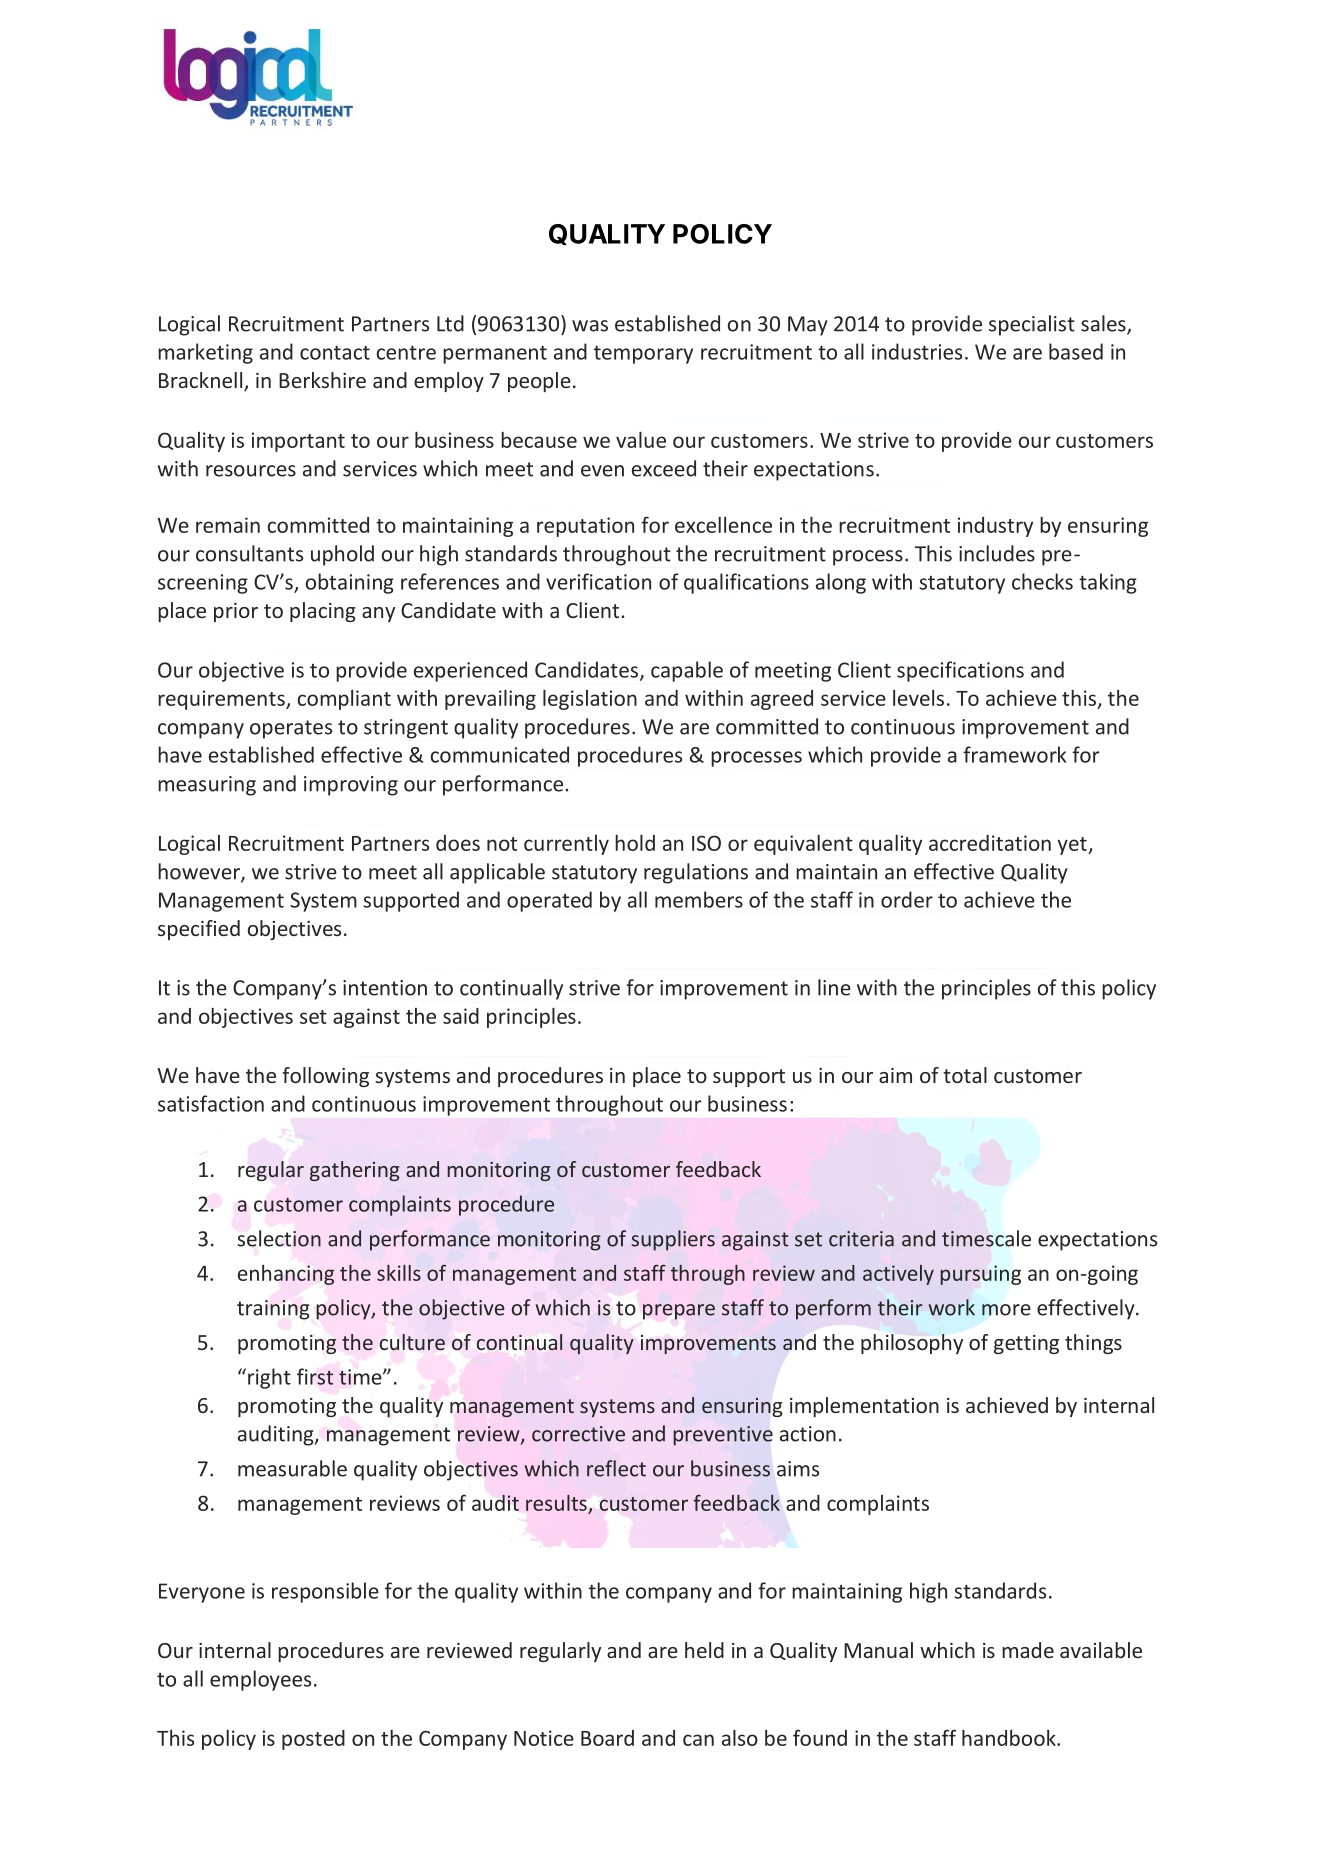 Image resolution: width=1319 pixels, height=1866 pixels. I want to click on specialist, so click(1032, 325).
